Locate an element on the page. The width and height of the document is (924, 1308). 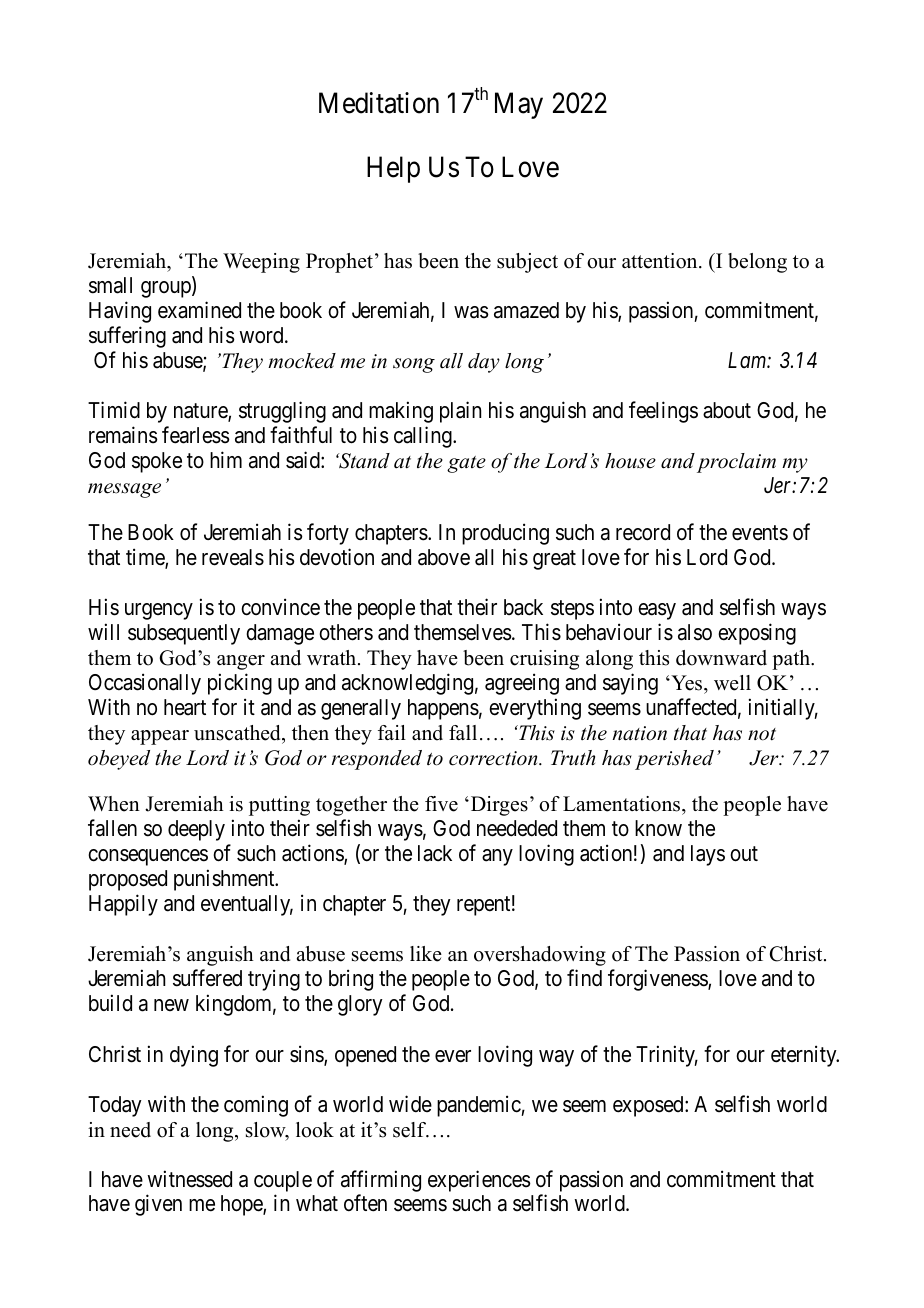
downward is located at coordinates (721, 658).
